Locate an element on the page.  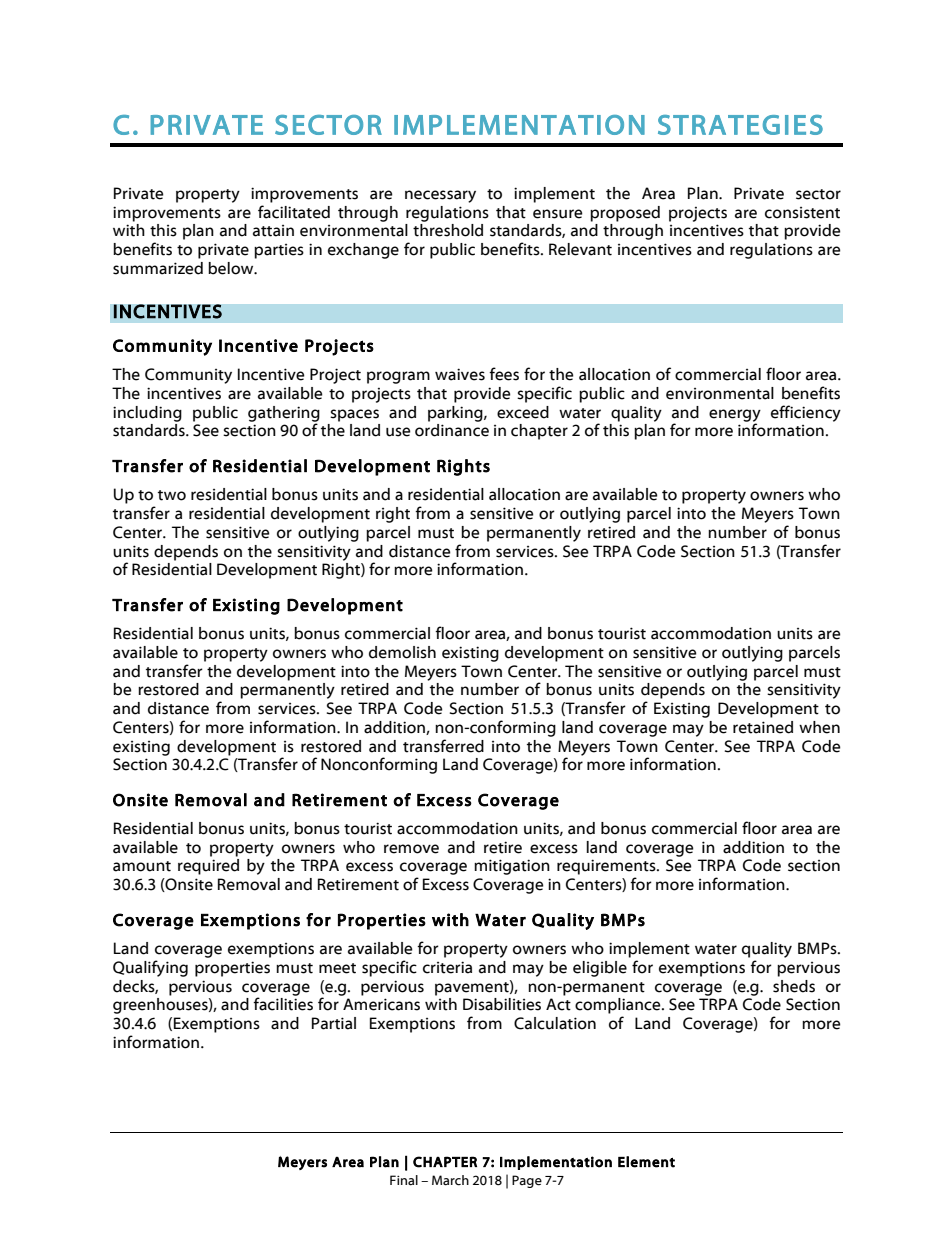
STRATEGIES is located at coordinates (740, 125).
